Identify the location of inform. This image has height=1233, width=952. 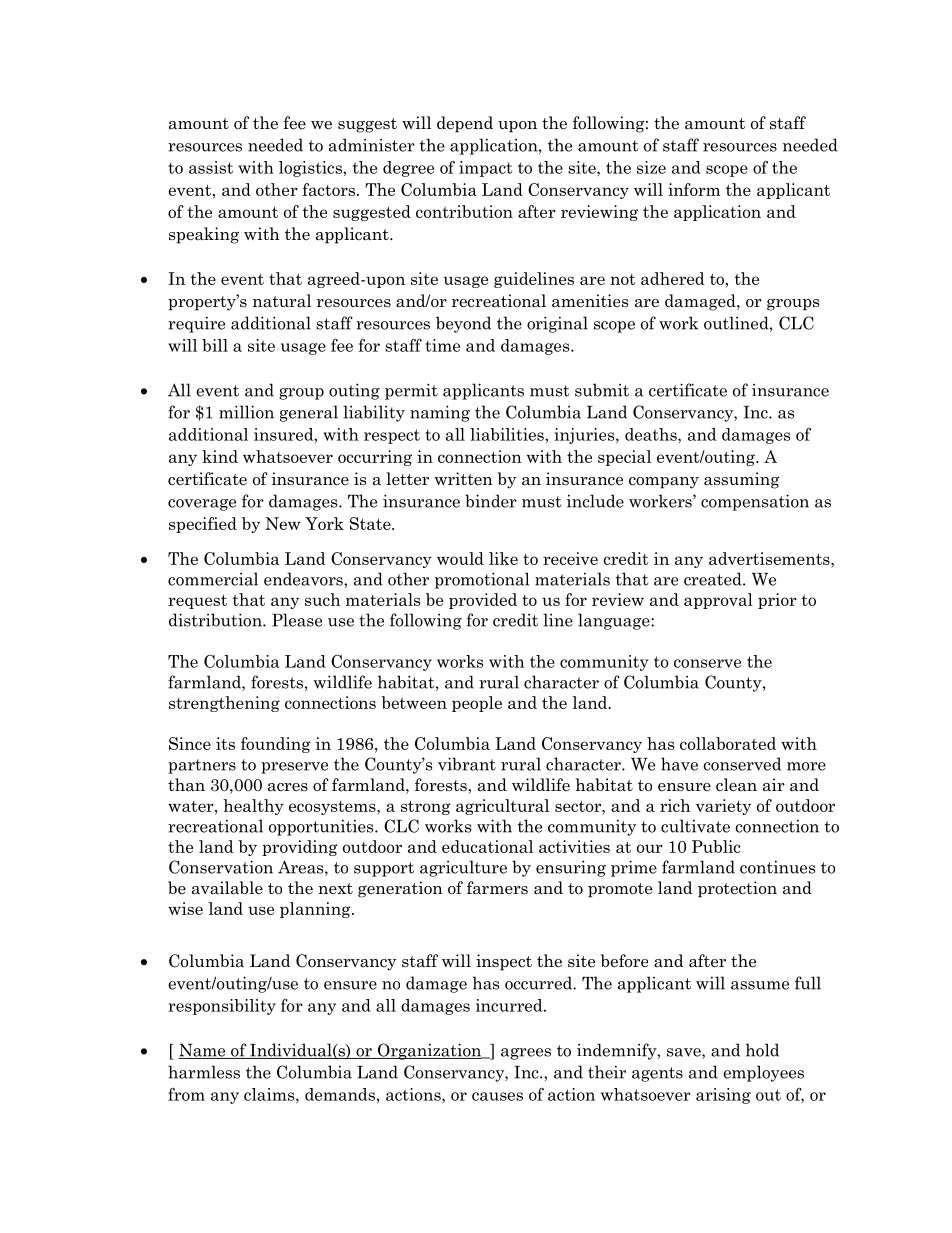
(694, 189).
